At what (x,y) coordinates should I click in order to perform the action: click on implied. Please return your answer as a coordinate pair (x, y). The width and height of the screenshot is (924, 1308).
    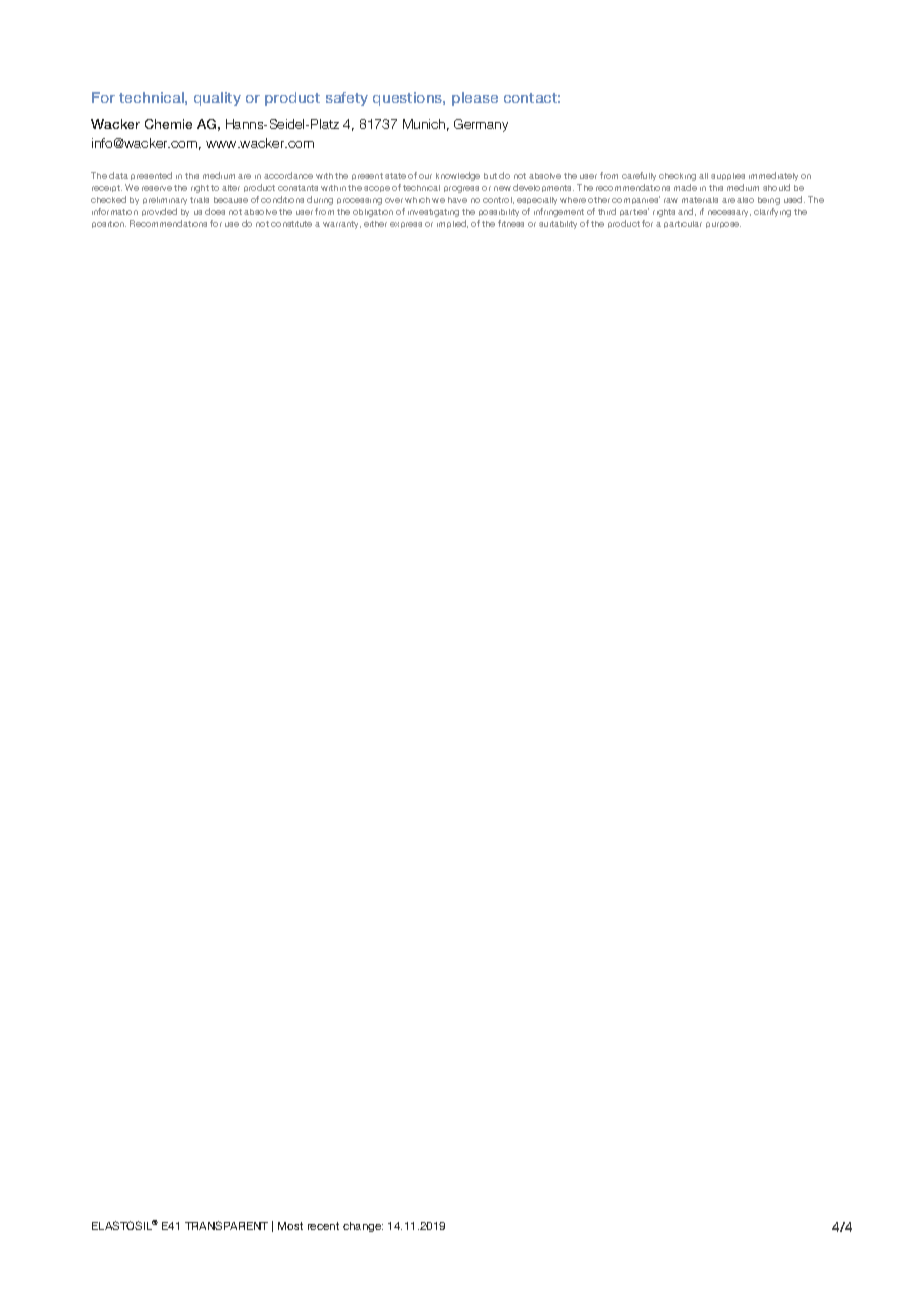
    Looking at the image, I should click on (452, 224).
